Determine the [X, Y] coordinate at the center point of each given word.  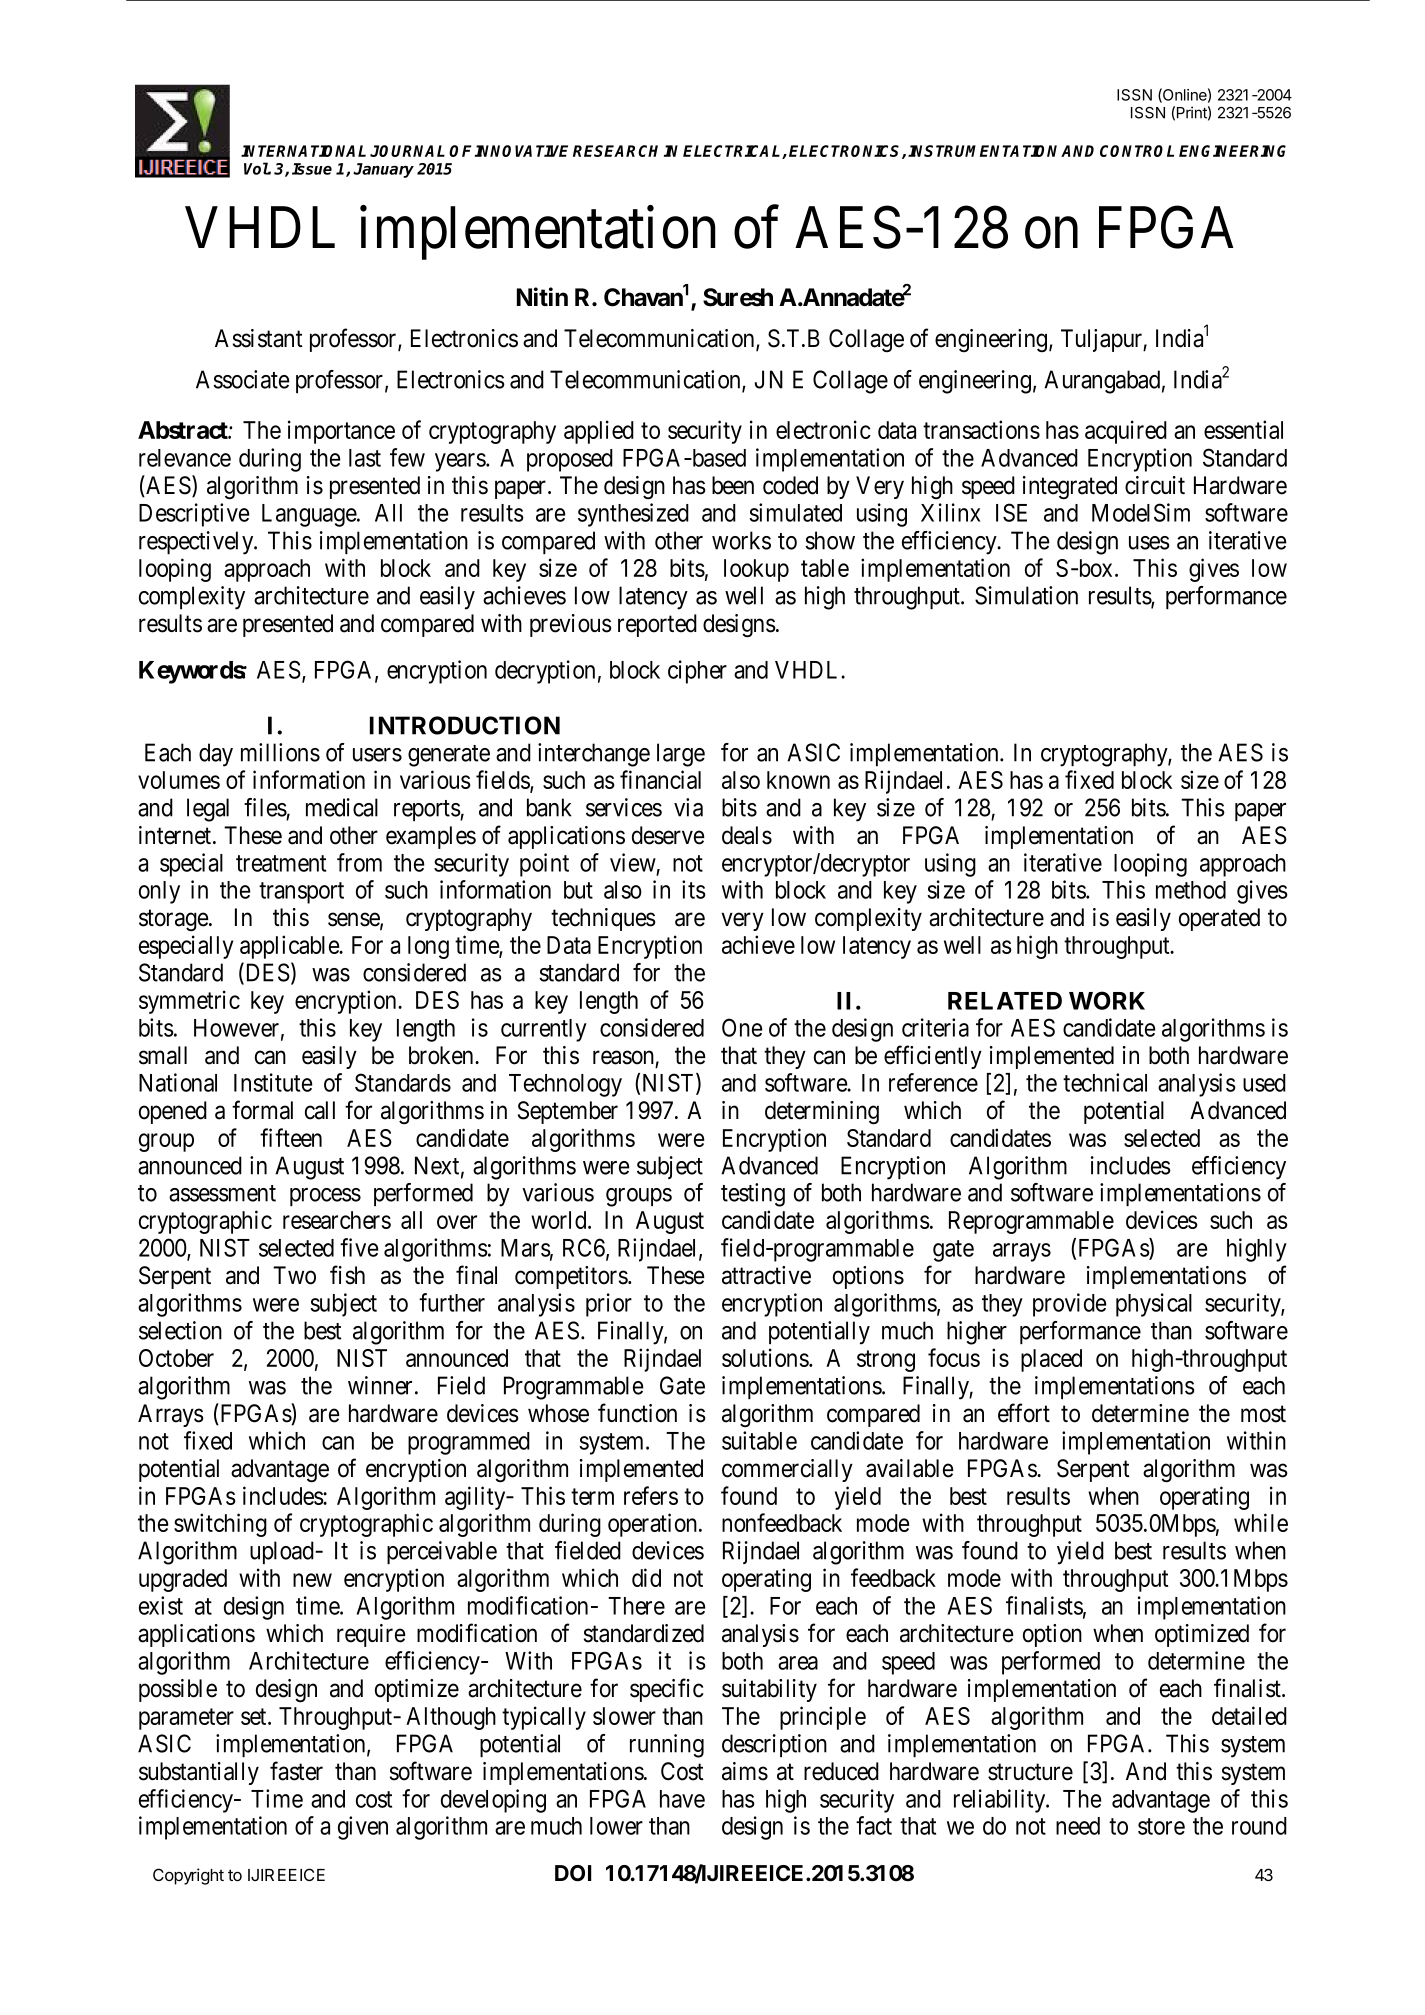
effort [1024, 1413]
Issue [312, 169]
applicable [290, 947]
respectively [197, 543]
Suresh [738, 297]
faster [296, 1771]
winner [380, 1385]
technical [1105, 1082]
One [742, 1027]
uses [1149, 543]
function [637, 1413]
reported [657, 625]
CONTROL [1137, 151]
